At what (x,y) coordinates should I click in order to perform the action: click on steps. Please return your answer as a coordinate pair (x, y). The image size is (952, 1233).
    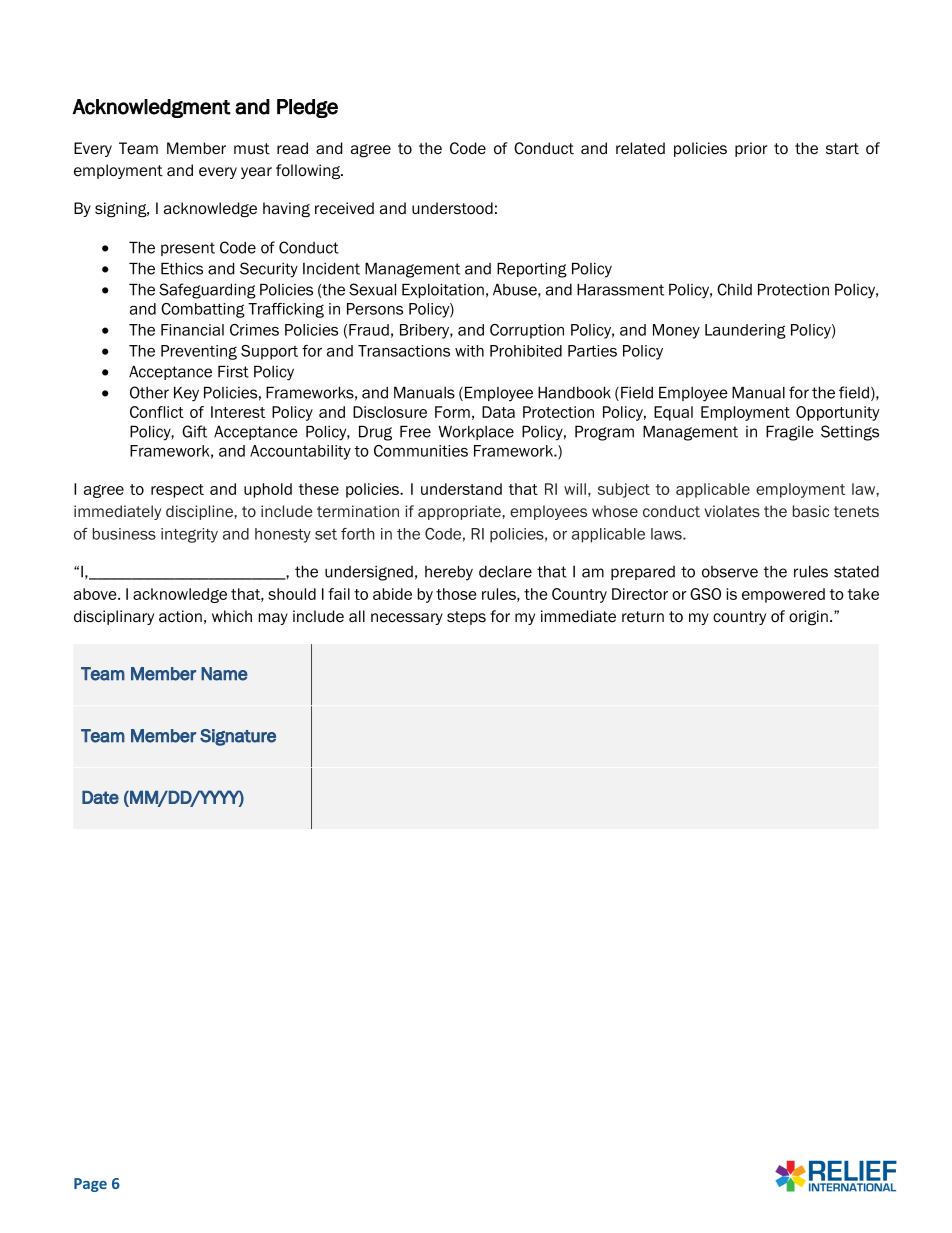
    Looking at the image, I should click on (466, 618).
